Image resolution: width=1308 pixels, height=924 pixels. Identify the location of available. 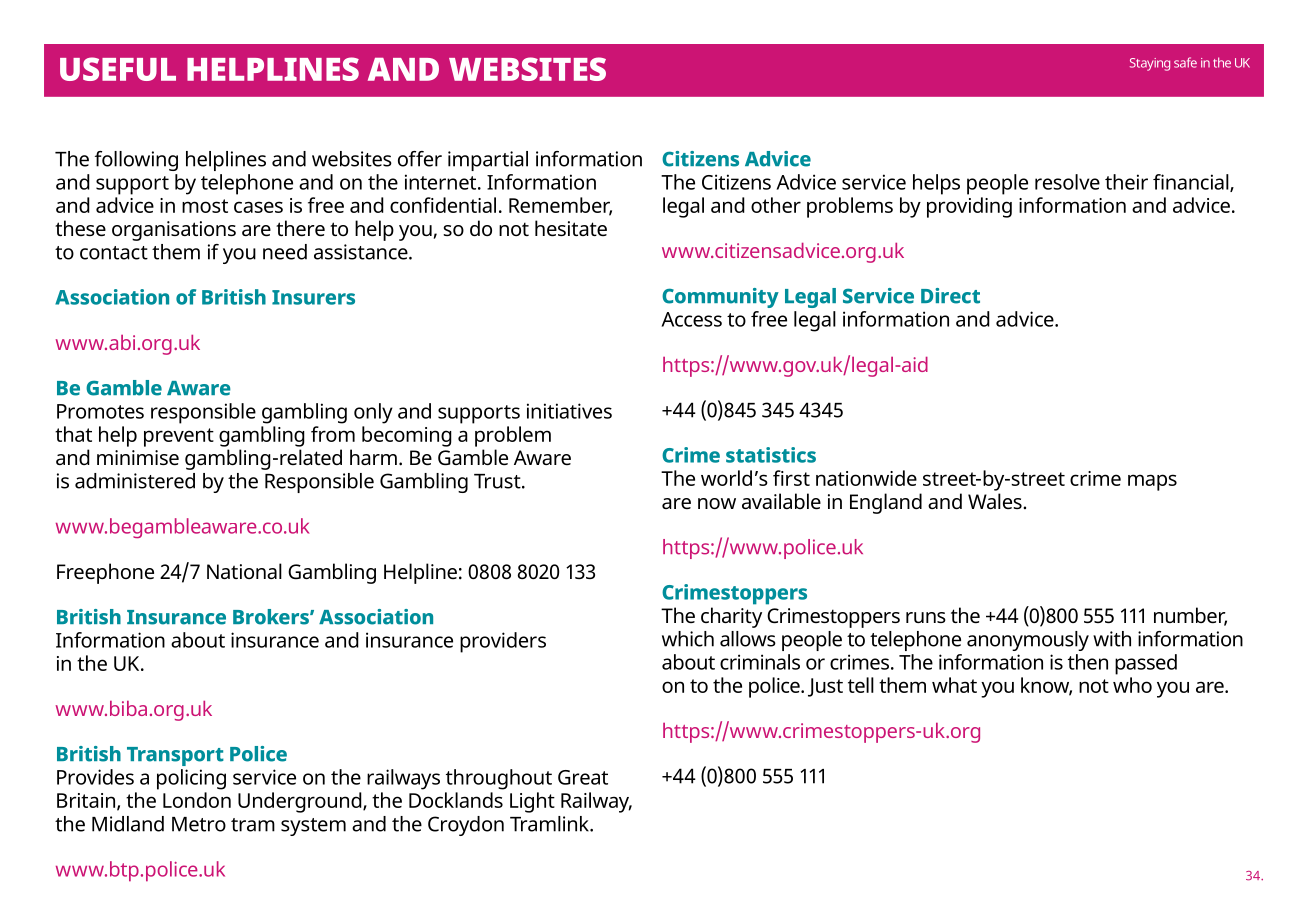
(781, 501).
